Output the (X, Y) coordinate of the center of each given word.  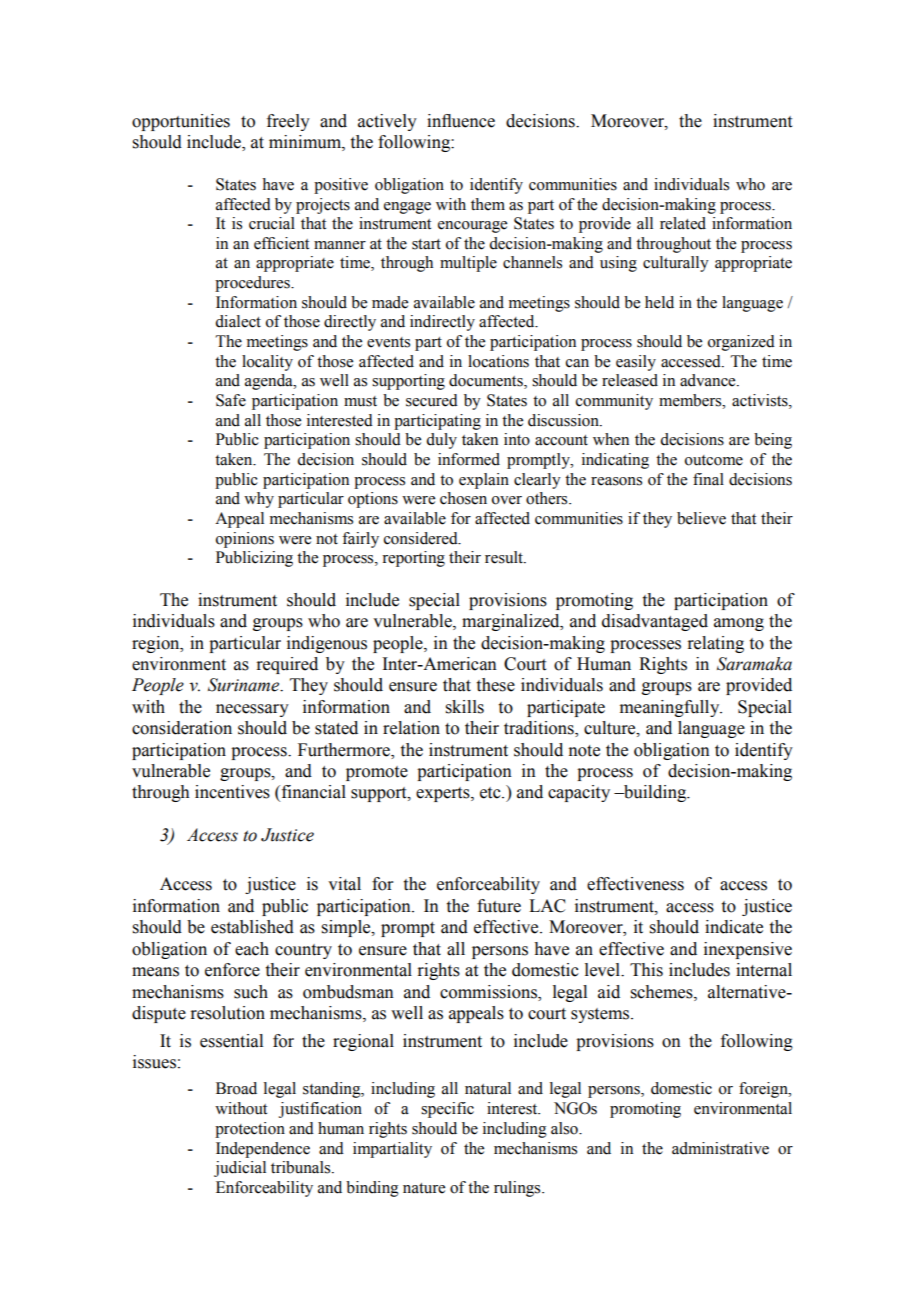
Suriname (245, 685)
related (683, 223)
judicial (240, 1169)
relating (715, 644)
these (496, 685)
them (488, 204)
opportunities (181, 122)
